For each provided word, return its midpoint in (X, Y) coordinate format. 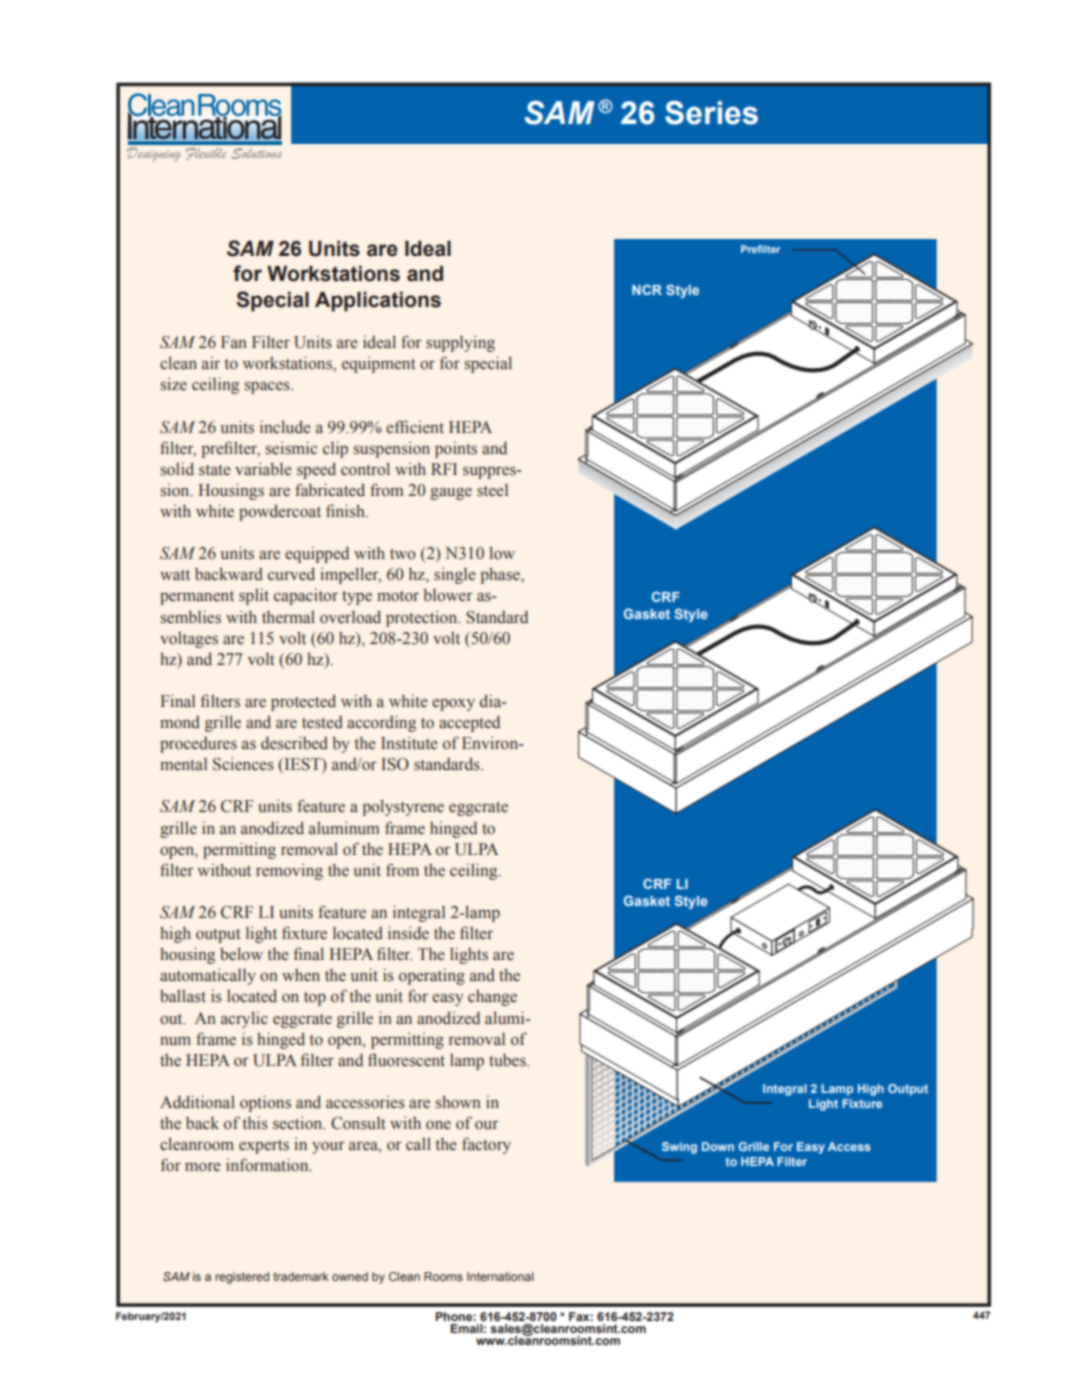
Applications (378, 302)
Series (711, 113)
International (500, 1276)
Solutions (256, 153)
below (241, 954)
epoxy (453, 704)
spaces (268, 387)
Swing (679, 1148)
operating (432, 976)
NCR (647, 289)
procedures (198, 745)
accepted (469, 723)
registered (242, 1278)
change (492, 998)
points (456, 449)
